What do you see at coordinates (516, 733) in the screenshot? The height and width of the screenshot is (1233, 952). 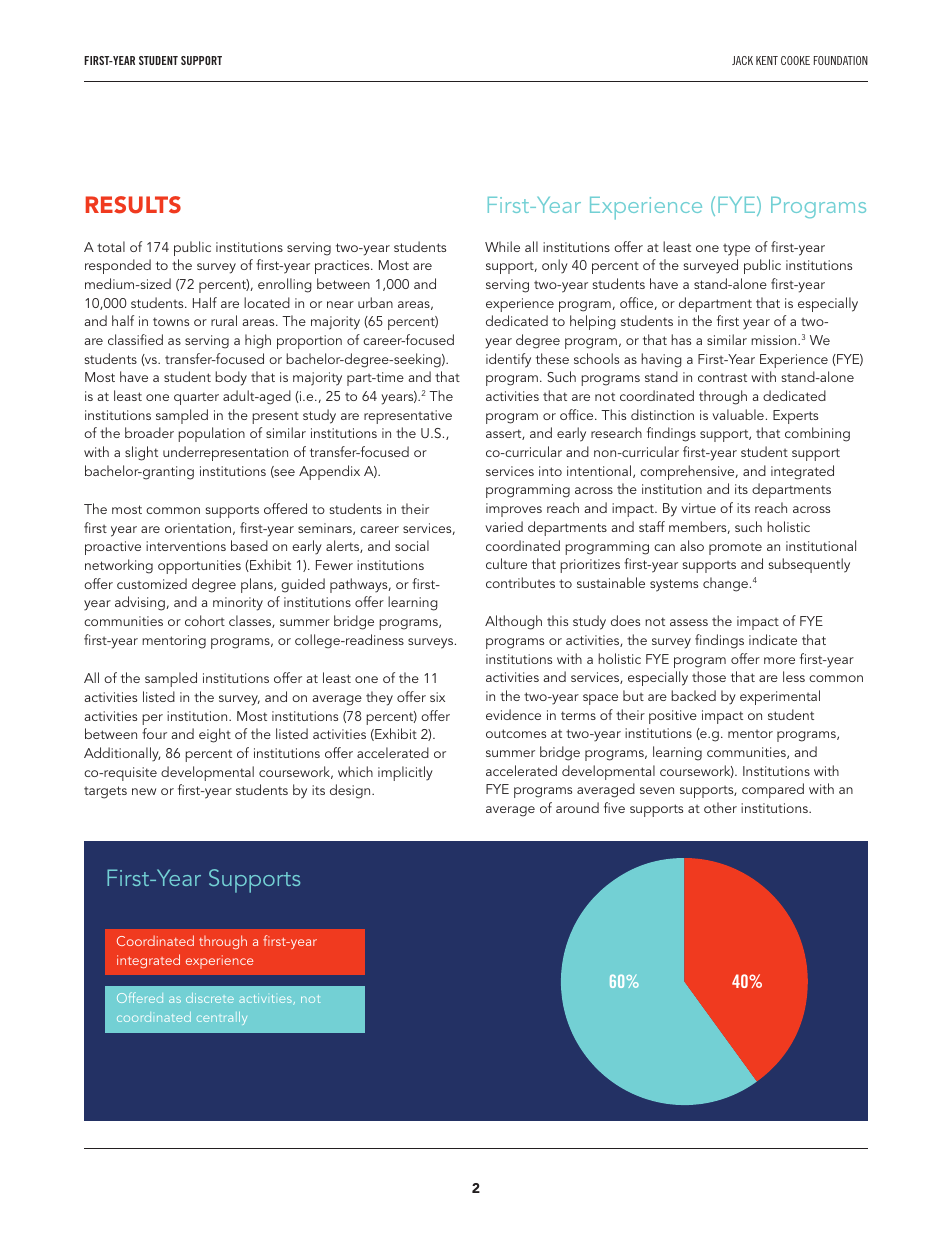 I see `outcomes` at bounding box center [516, 733].
